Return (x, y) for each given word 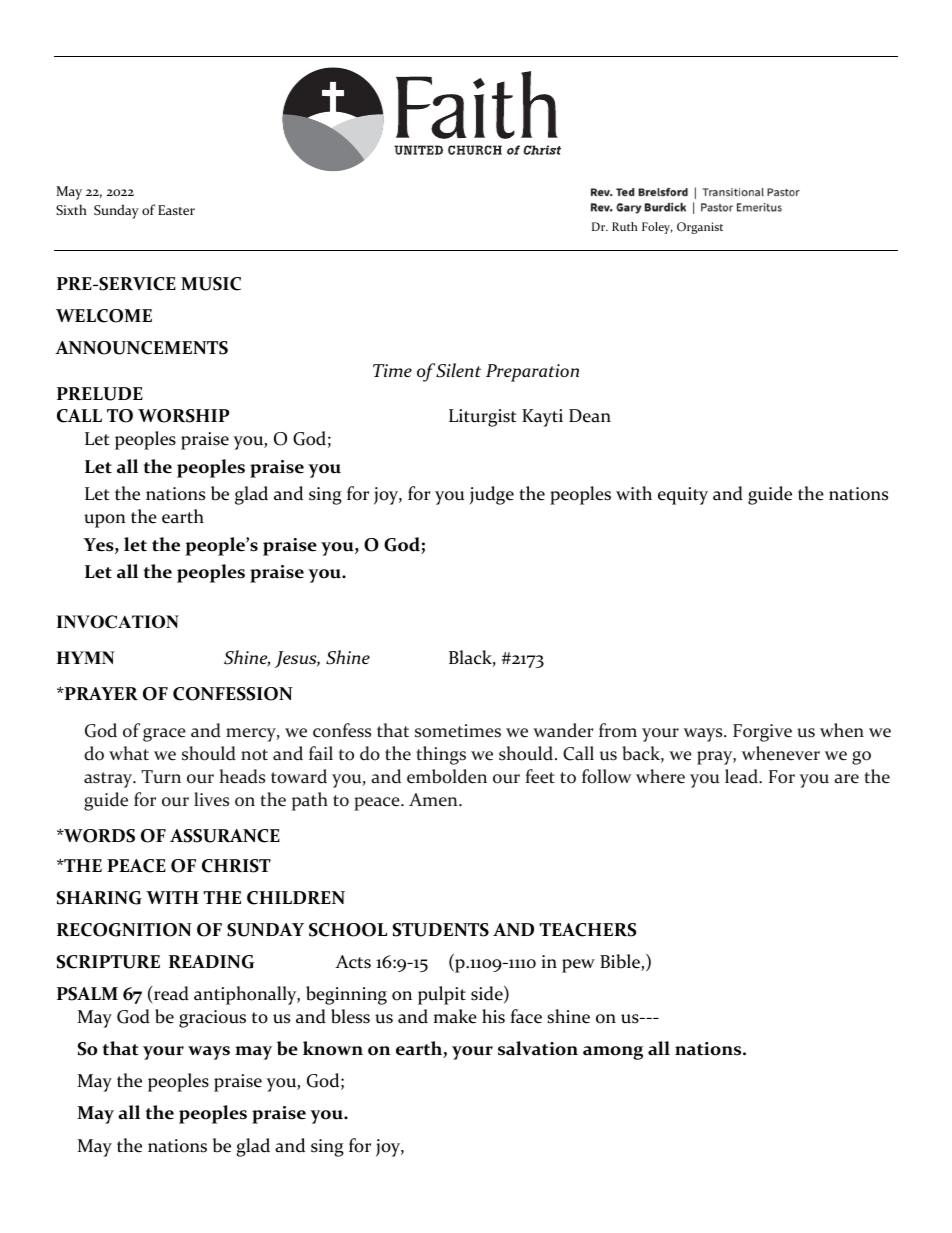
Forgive (762, 733)
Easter (176, 210)
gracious (212, 1019)
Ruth (625, 226)
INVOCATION (117, 622)
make (455, 1016)
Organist (700, 228)
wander (563, 730)
